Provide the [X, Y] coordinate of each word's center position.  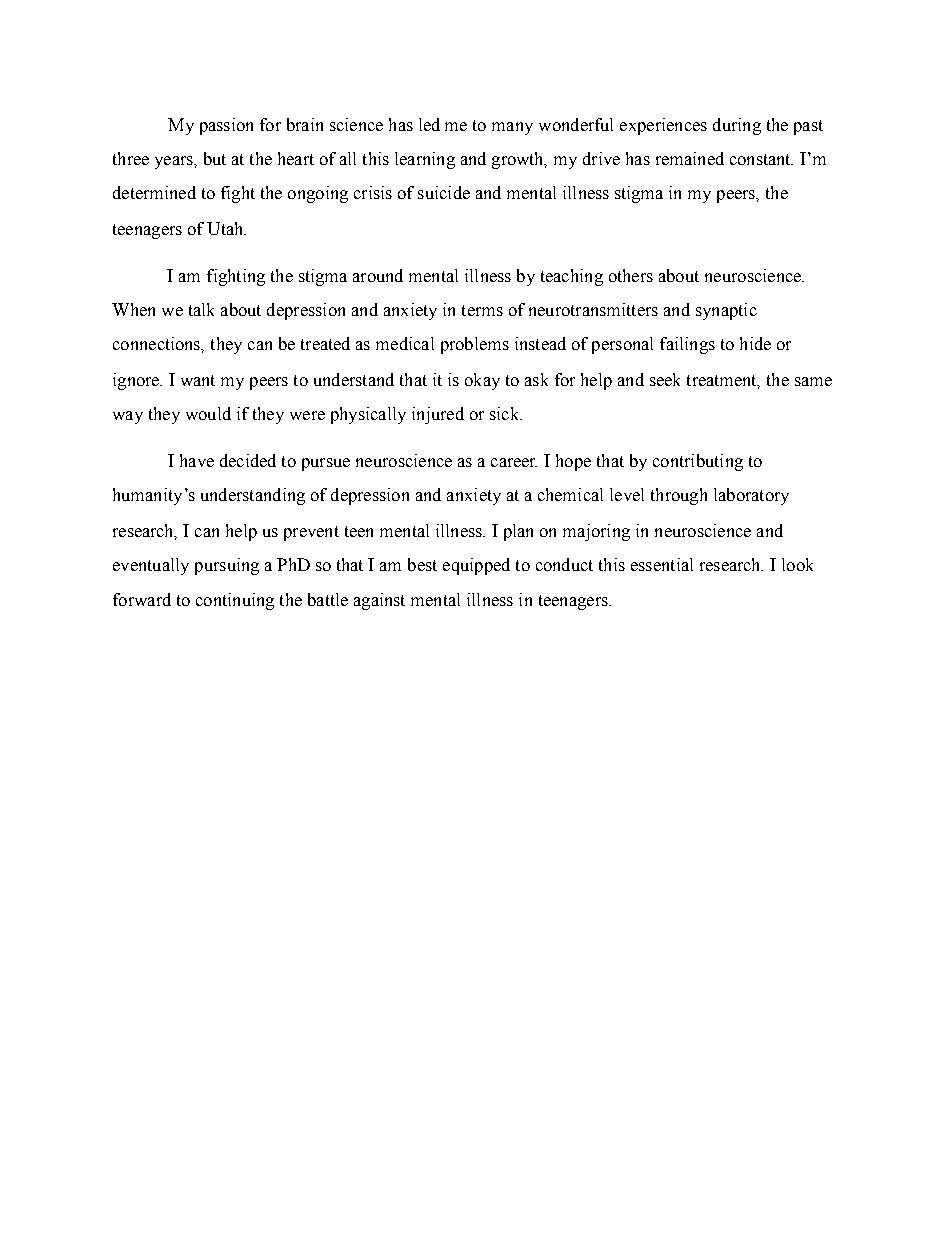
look [797, 564]
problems [475, 345]
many [512, 128]
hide [755, 343]
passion [226, 126]
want [198, 380]
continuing [235, 601]
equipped [476, 566]
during [737, 126]
